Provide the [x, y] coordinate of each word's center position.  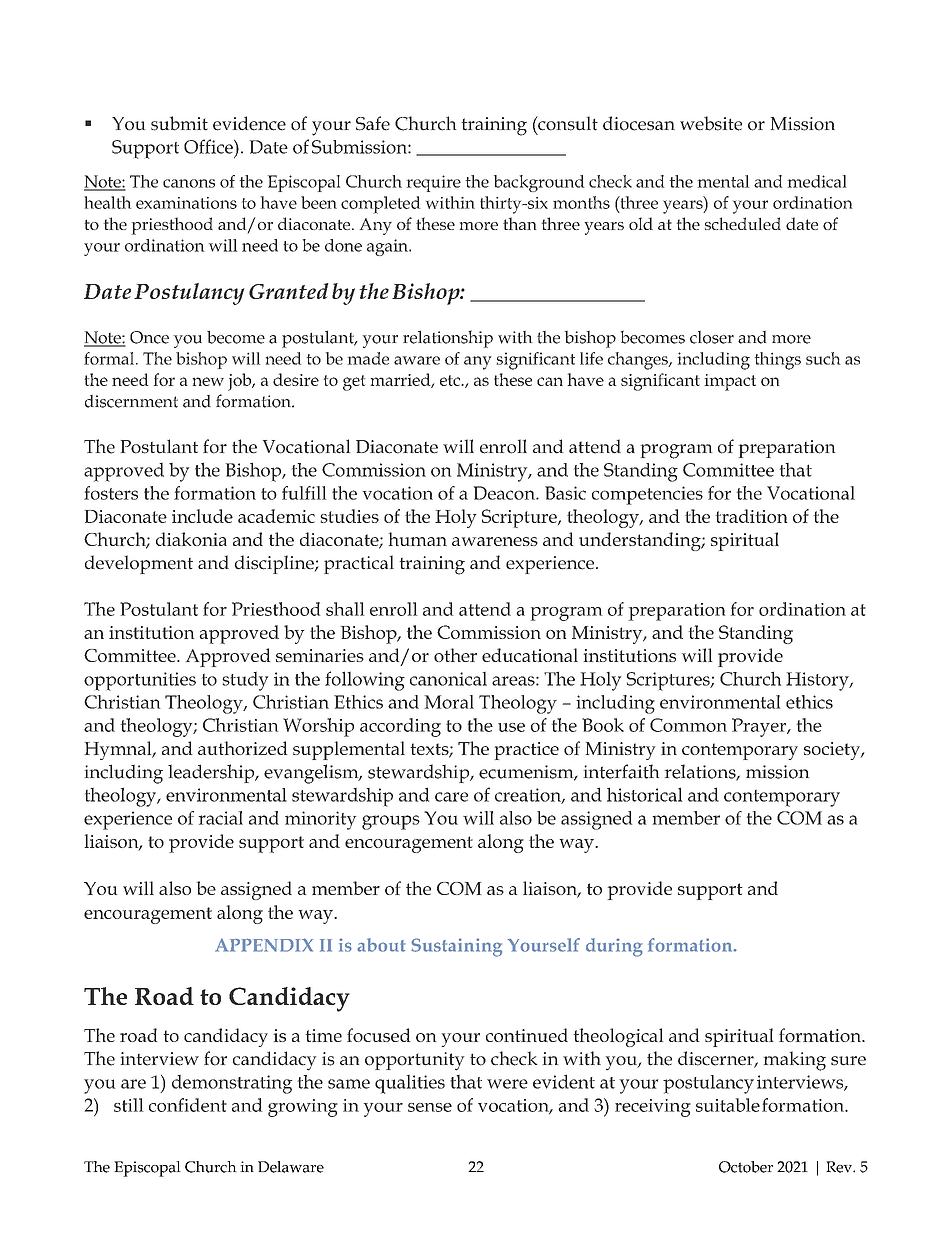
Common [688, 725]
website [711, 123]
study [245, 681]
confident [188, 1105]
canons [189, 183]
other [455, 655]
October [746, 1167]
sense [430, 1107]
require [434, 183]
